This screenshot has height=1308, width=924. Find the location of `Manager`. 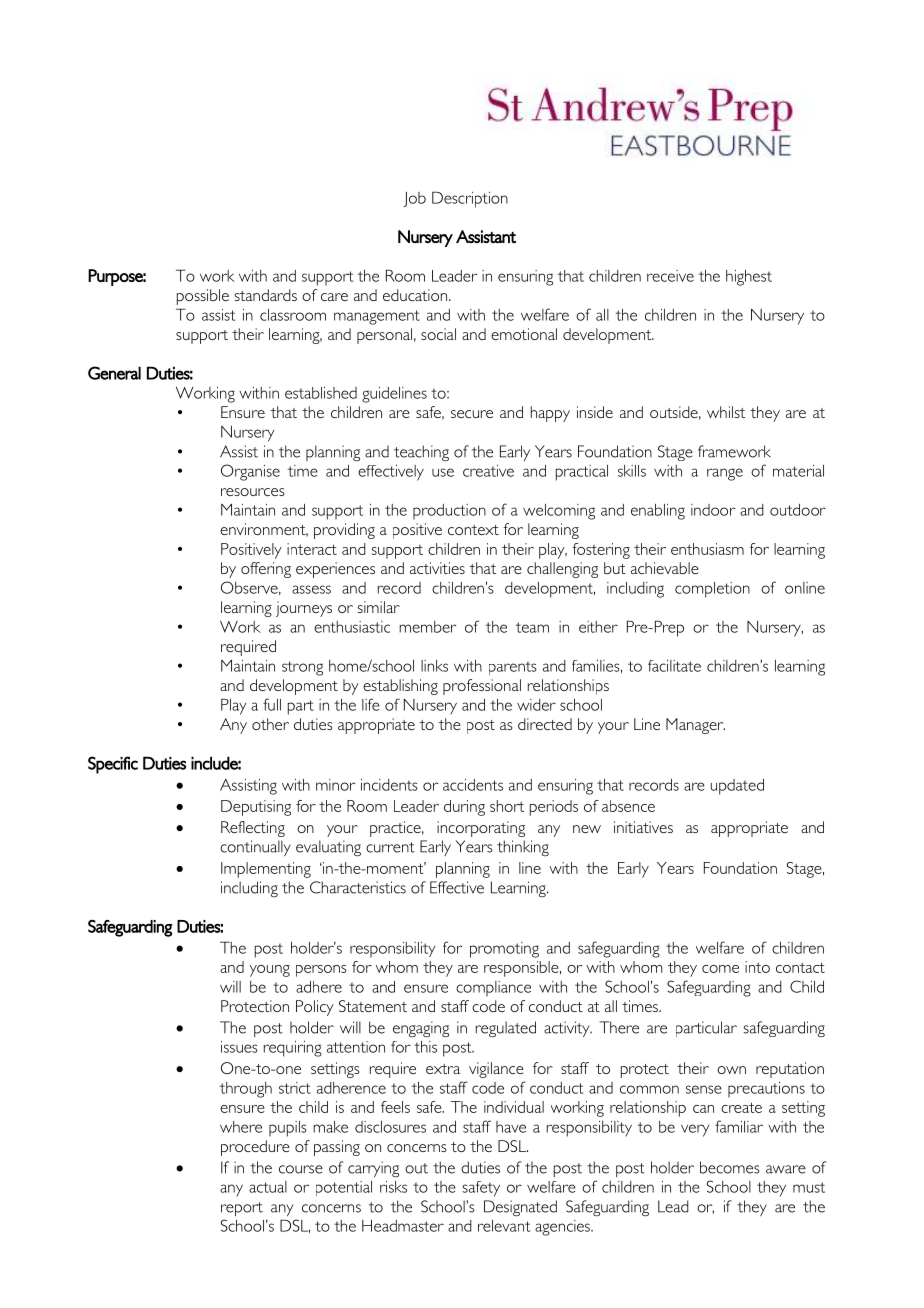

Manager is located at coordinates (695, 726).
